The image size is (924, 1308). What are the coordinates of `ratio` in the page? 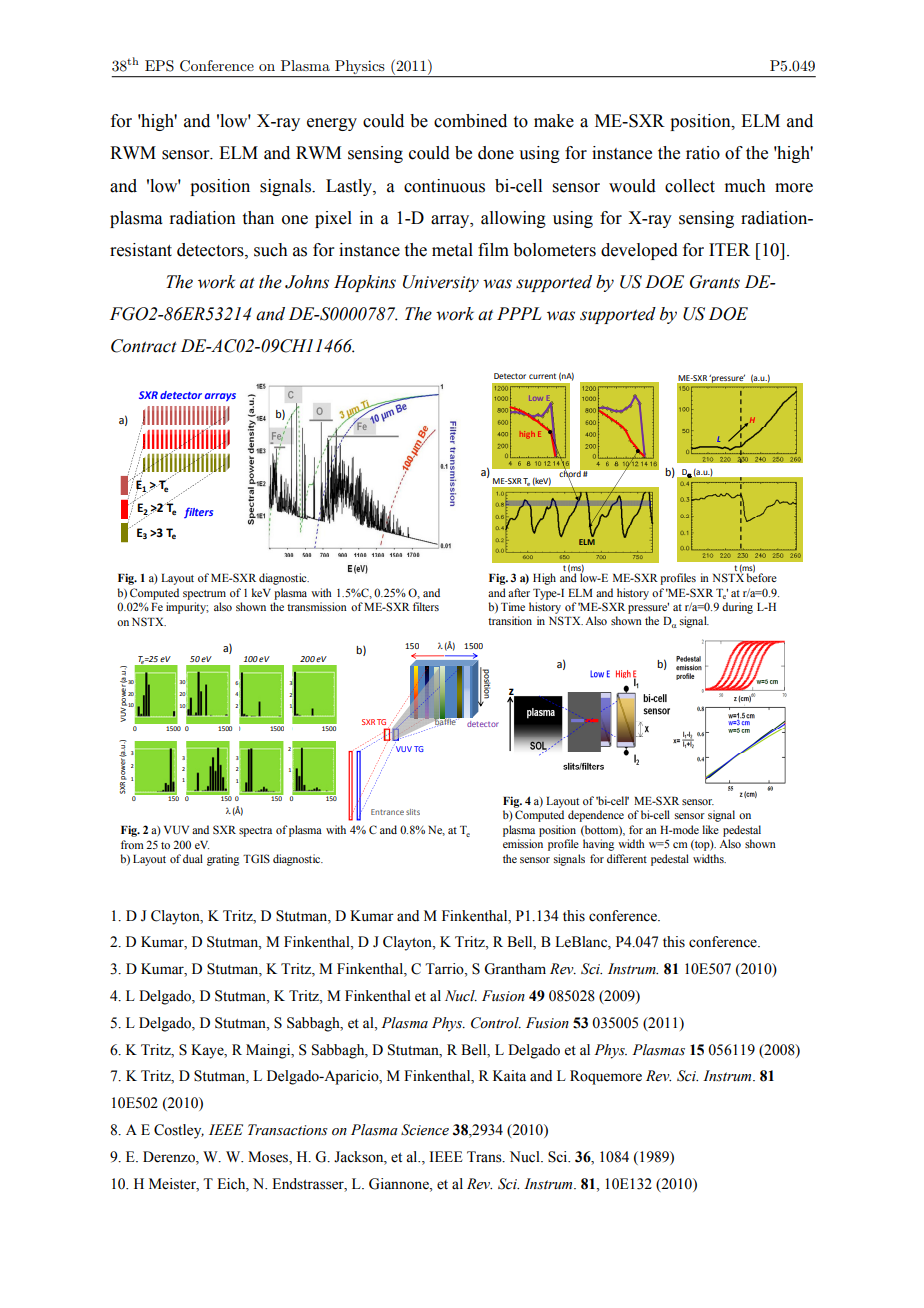 It's located at (703, 153).
